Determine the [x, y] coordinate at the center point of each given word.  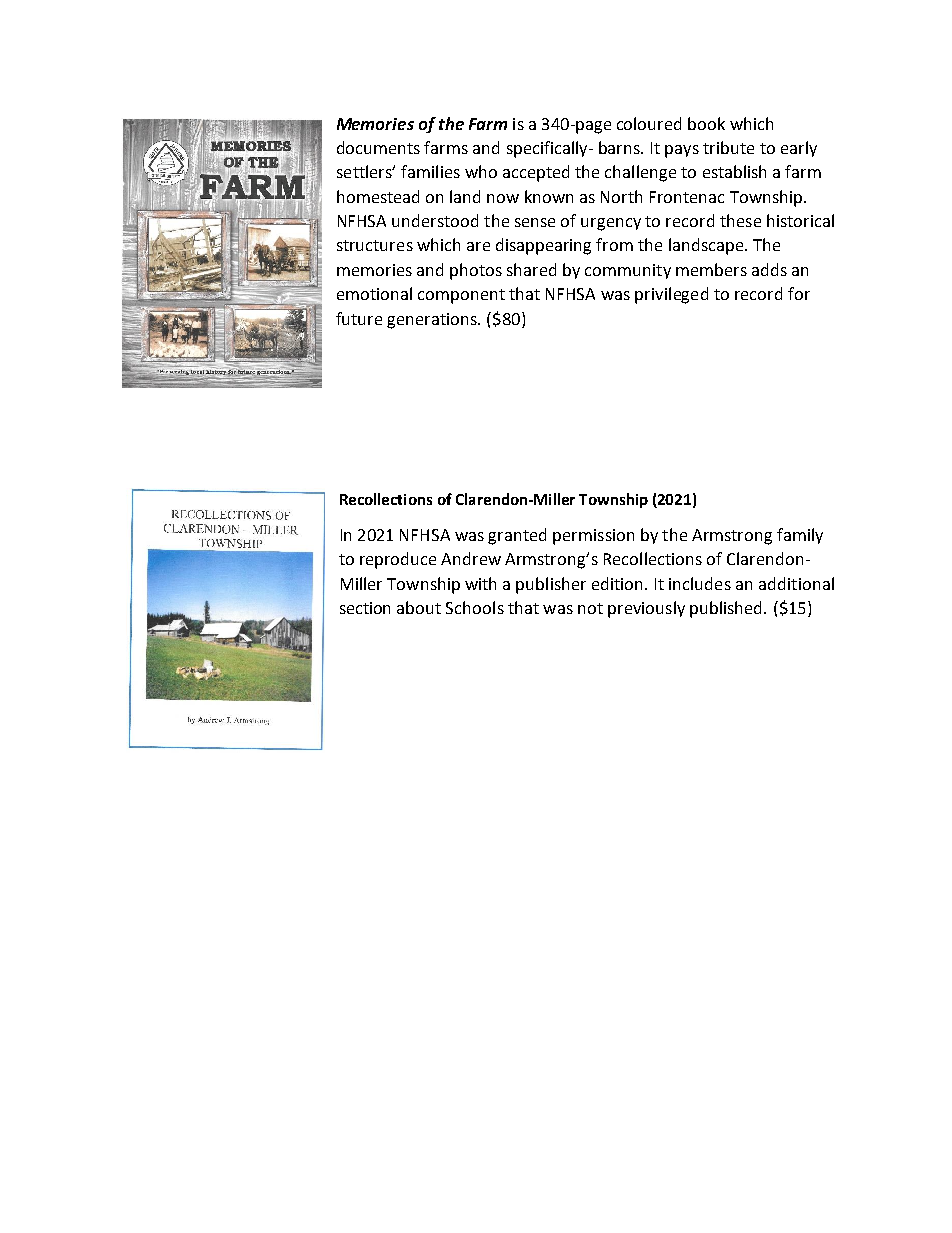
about [419, 607]
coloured [649, 123]
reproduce [398, 560]
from [614, 244]
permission [593, 537]
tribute [728, 147]
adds [769, 269]
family [800, 536]
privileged [671, 295]
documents [378, 147]
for [799, 293]
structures [375, 245]
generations [433, 321]
